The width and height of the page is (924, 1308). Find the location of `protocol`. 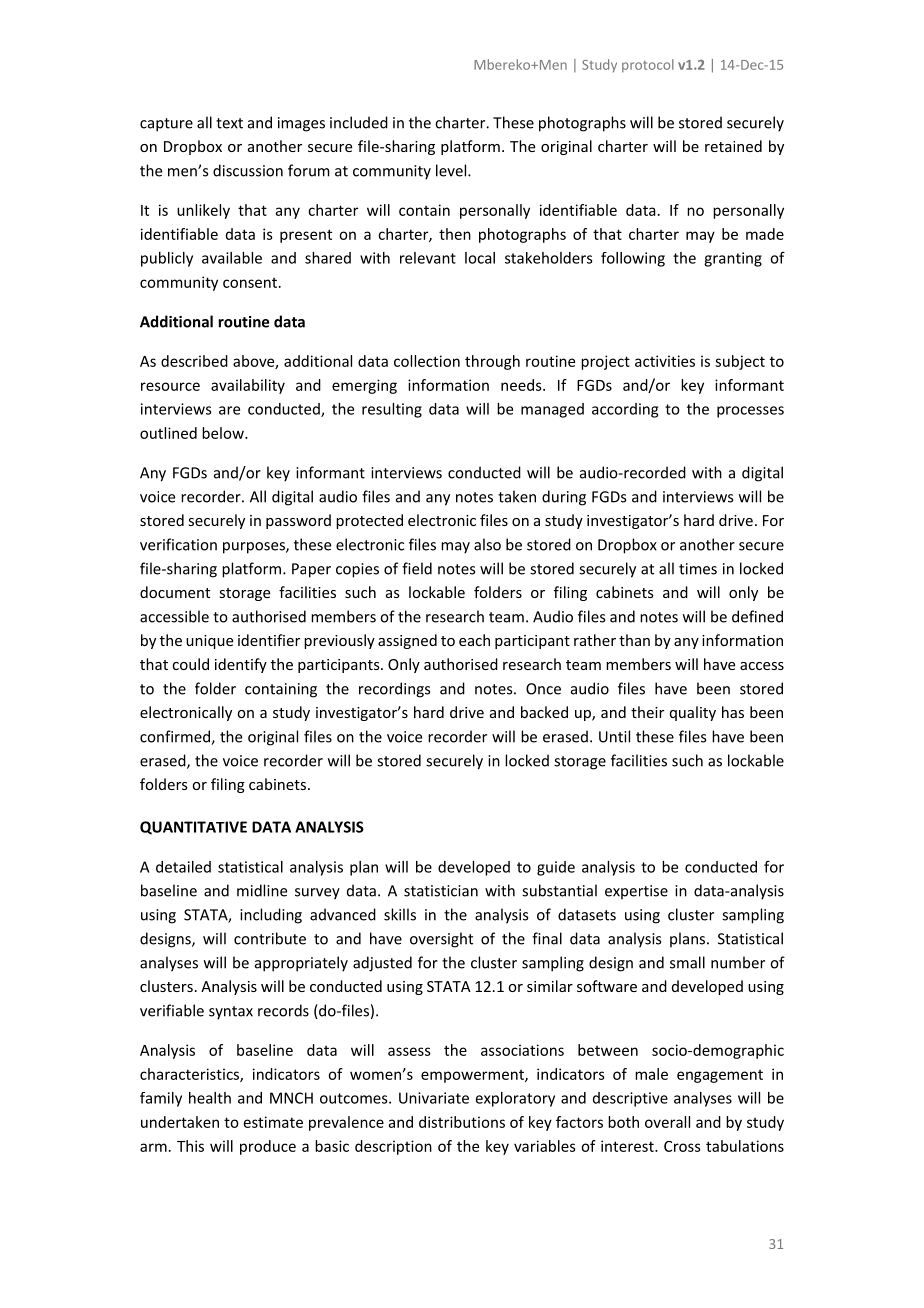

protocol is located at coordinates (648, 66).
